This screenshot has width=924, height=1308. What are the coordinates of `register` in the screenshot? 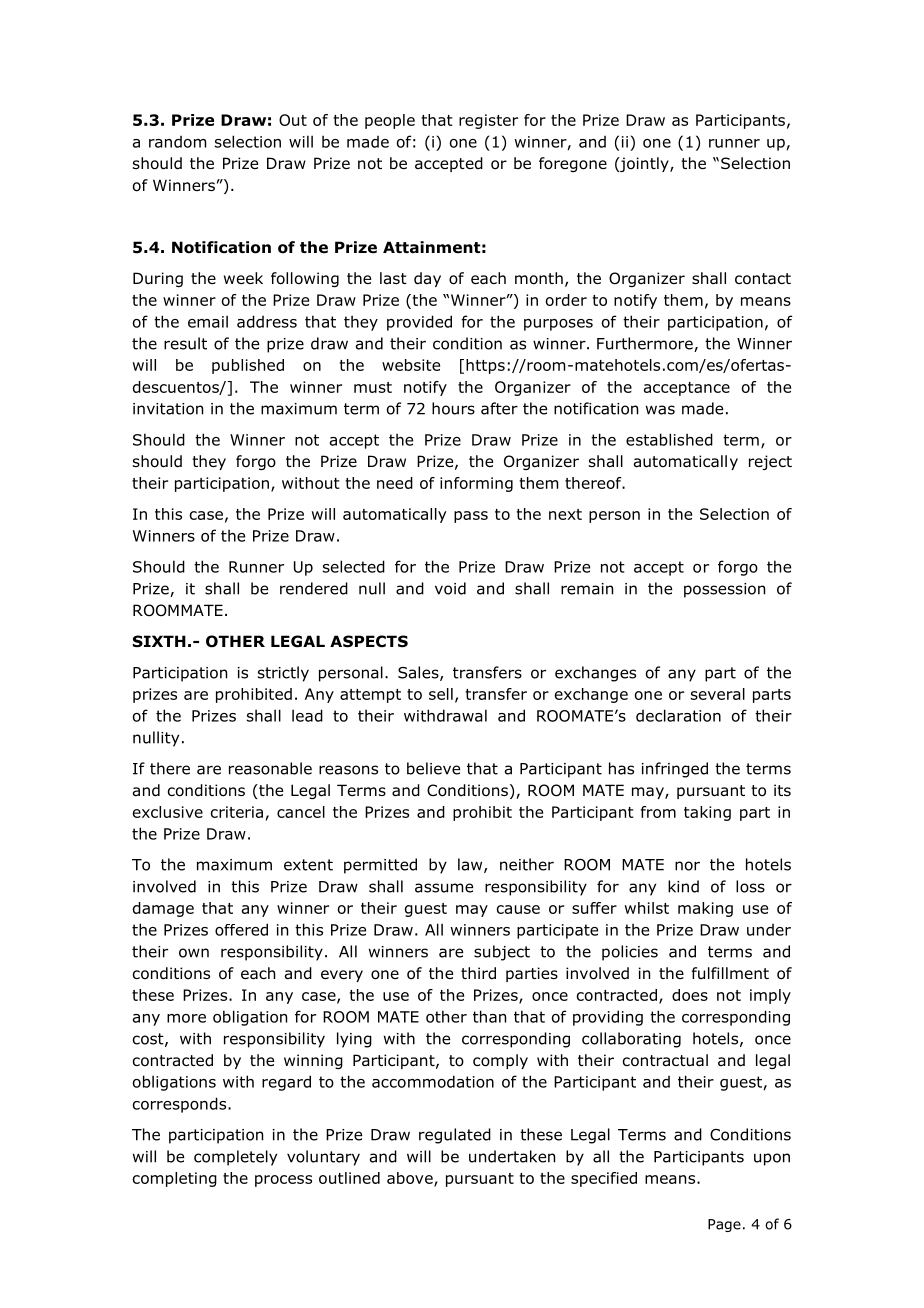 It's located at (488, 121).
